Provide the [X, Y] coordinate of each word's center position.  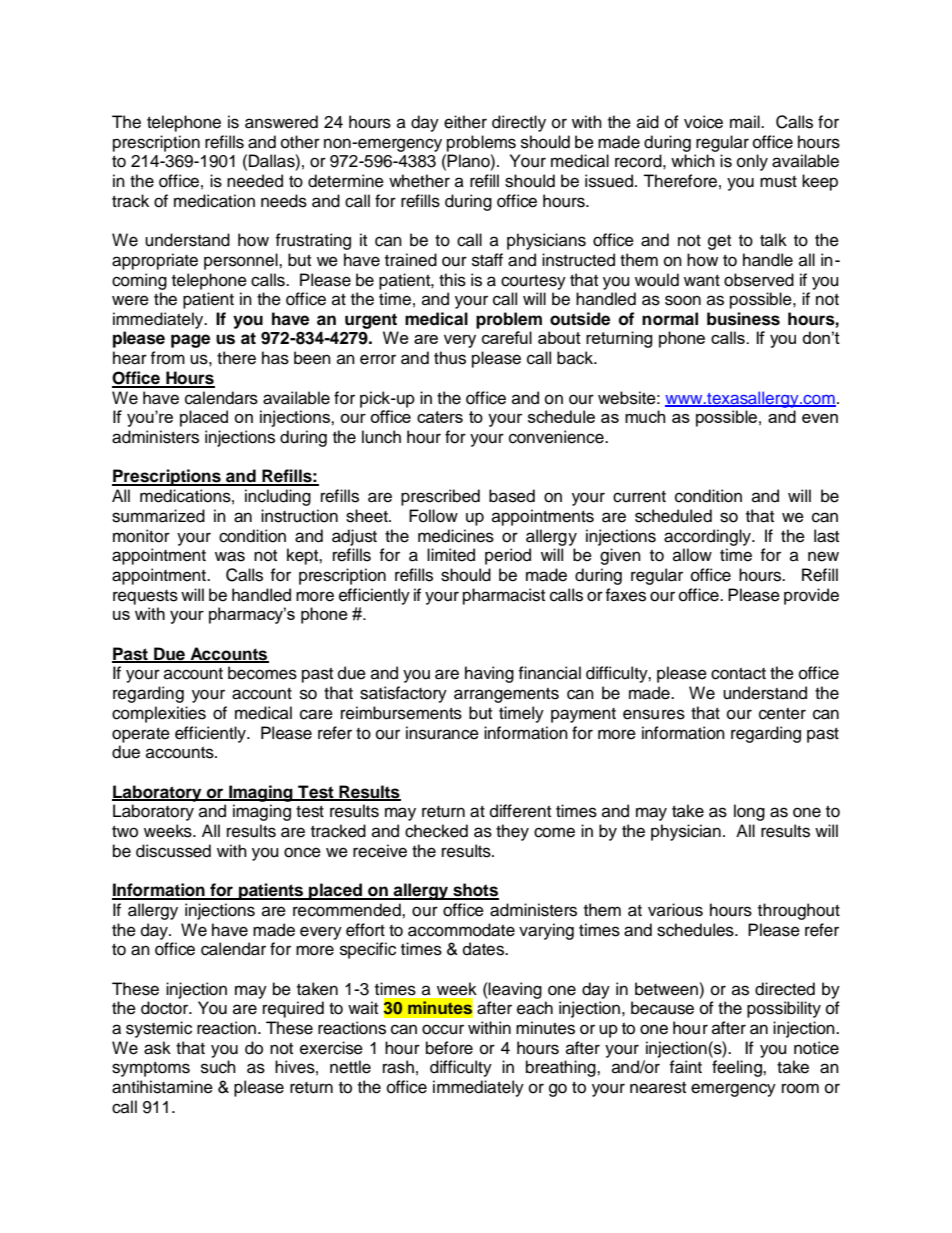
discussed [173, 851]
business [743, 319]
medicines [456, 536]
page [190, 341]
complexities [159, 714]
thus [450, 358]
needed [255, 181]
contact [738, 674]
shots [475, 891]
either [465, 122]
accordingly [708, 537]
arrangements [506, 695]
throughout [799, 911]
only [752, 162]
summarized [158, 516]
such [218, 1067]
